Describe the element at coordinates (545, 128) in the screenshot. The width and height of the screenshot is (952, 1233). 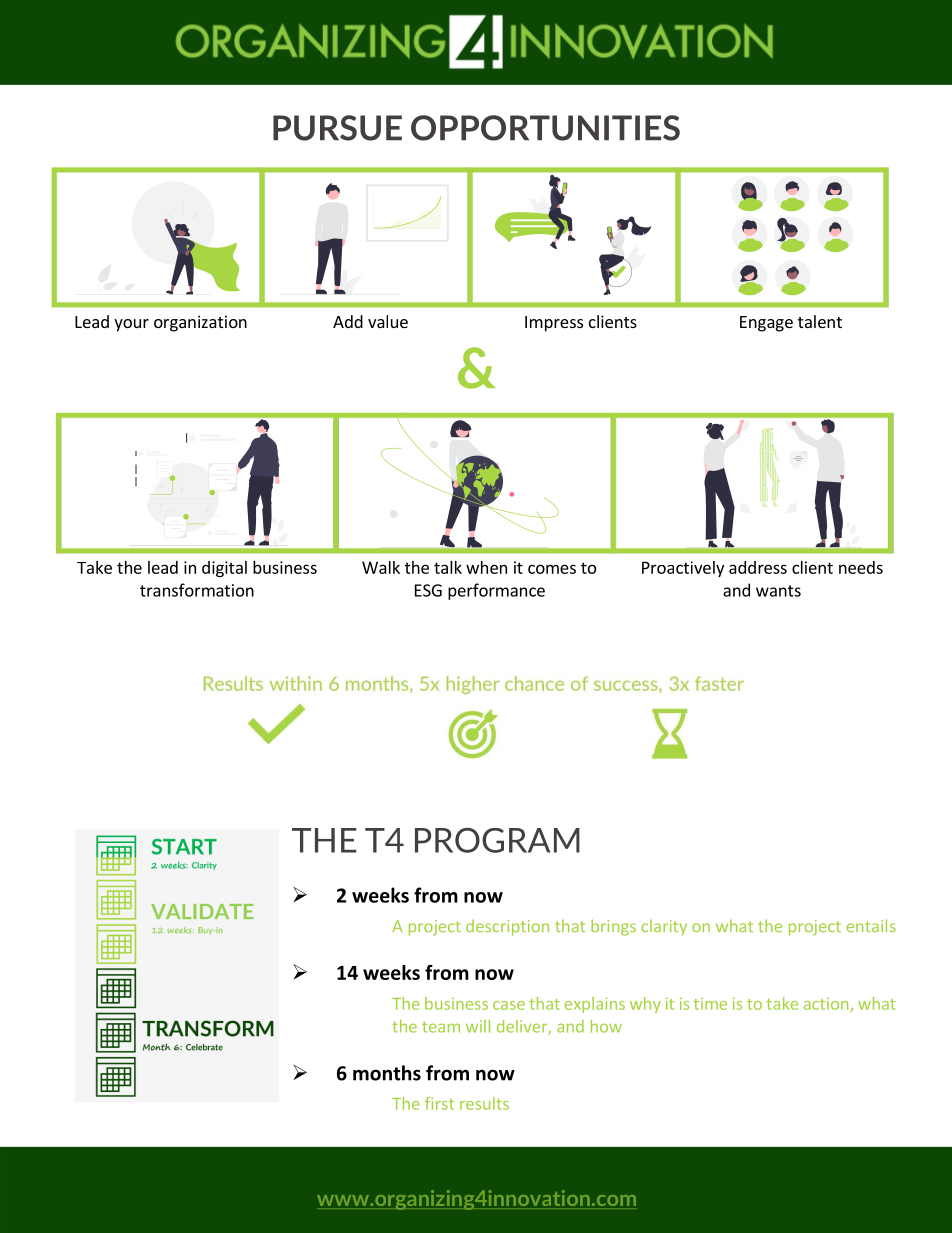
I see `OPPORTUNITIES` at that location.
